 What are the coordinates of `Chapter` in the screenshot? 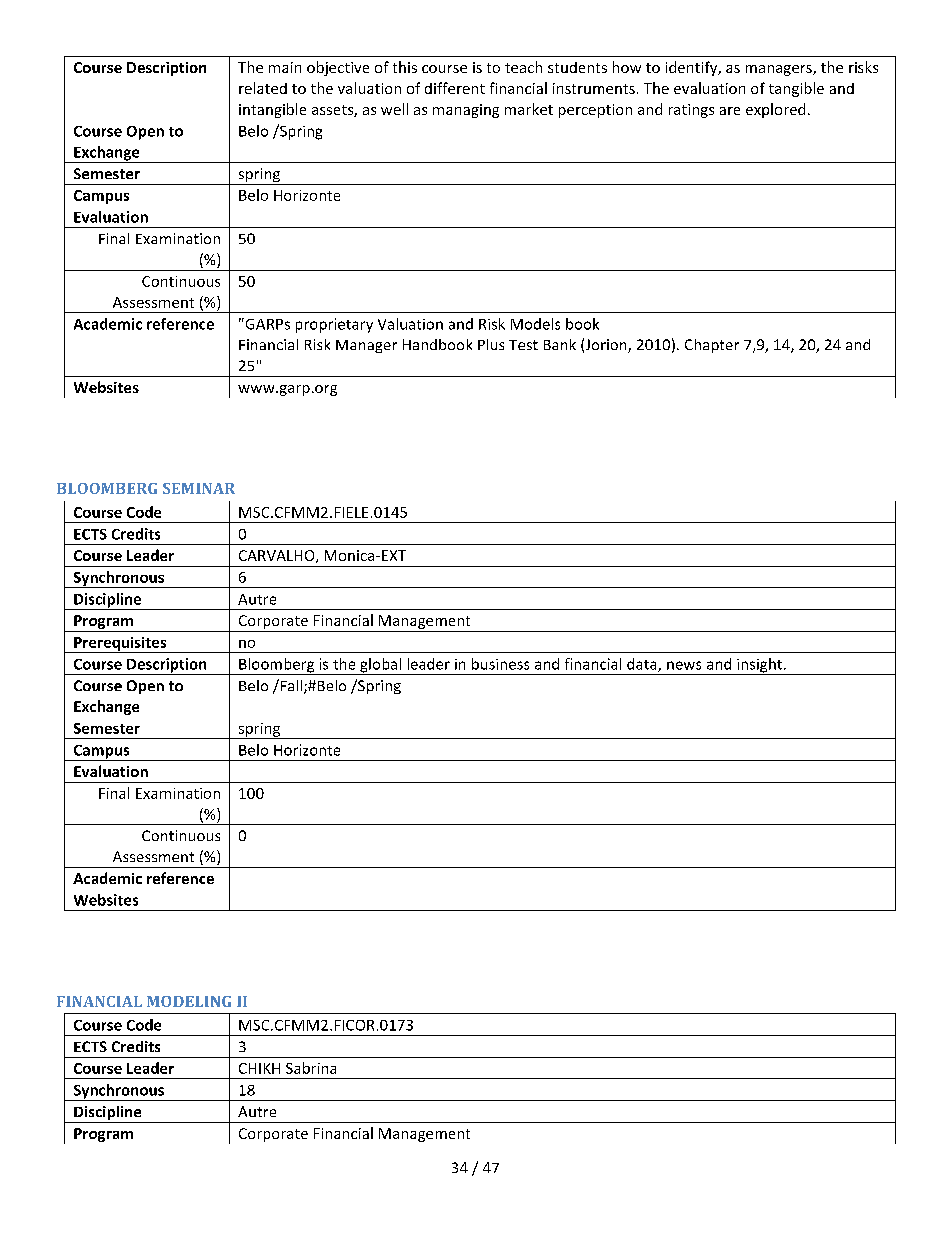 It's located at (712, 346).
